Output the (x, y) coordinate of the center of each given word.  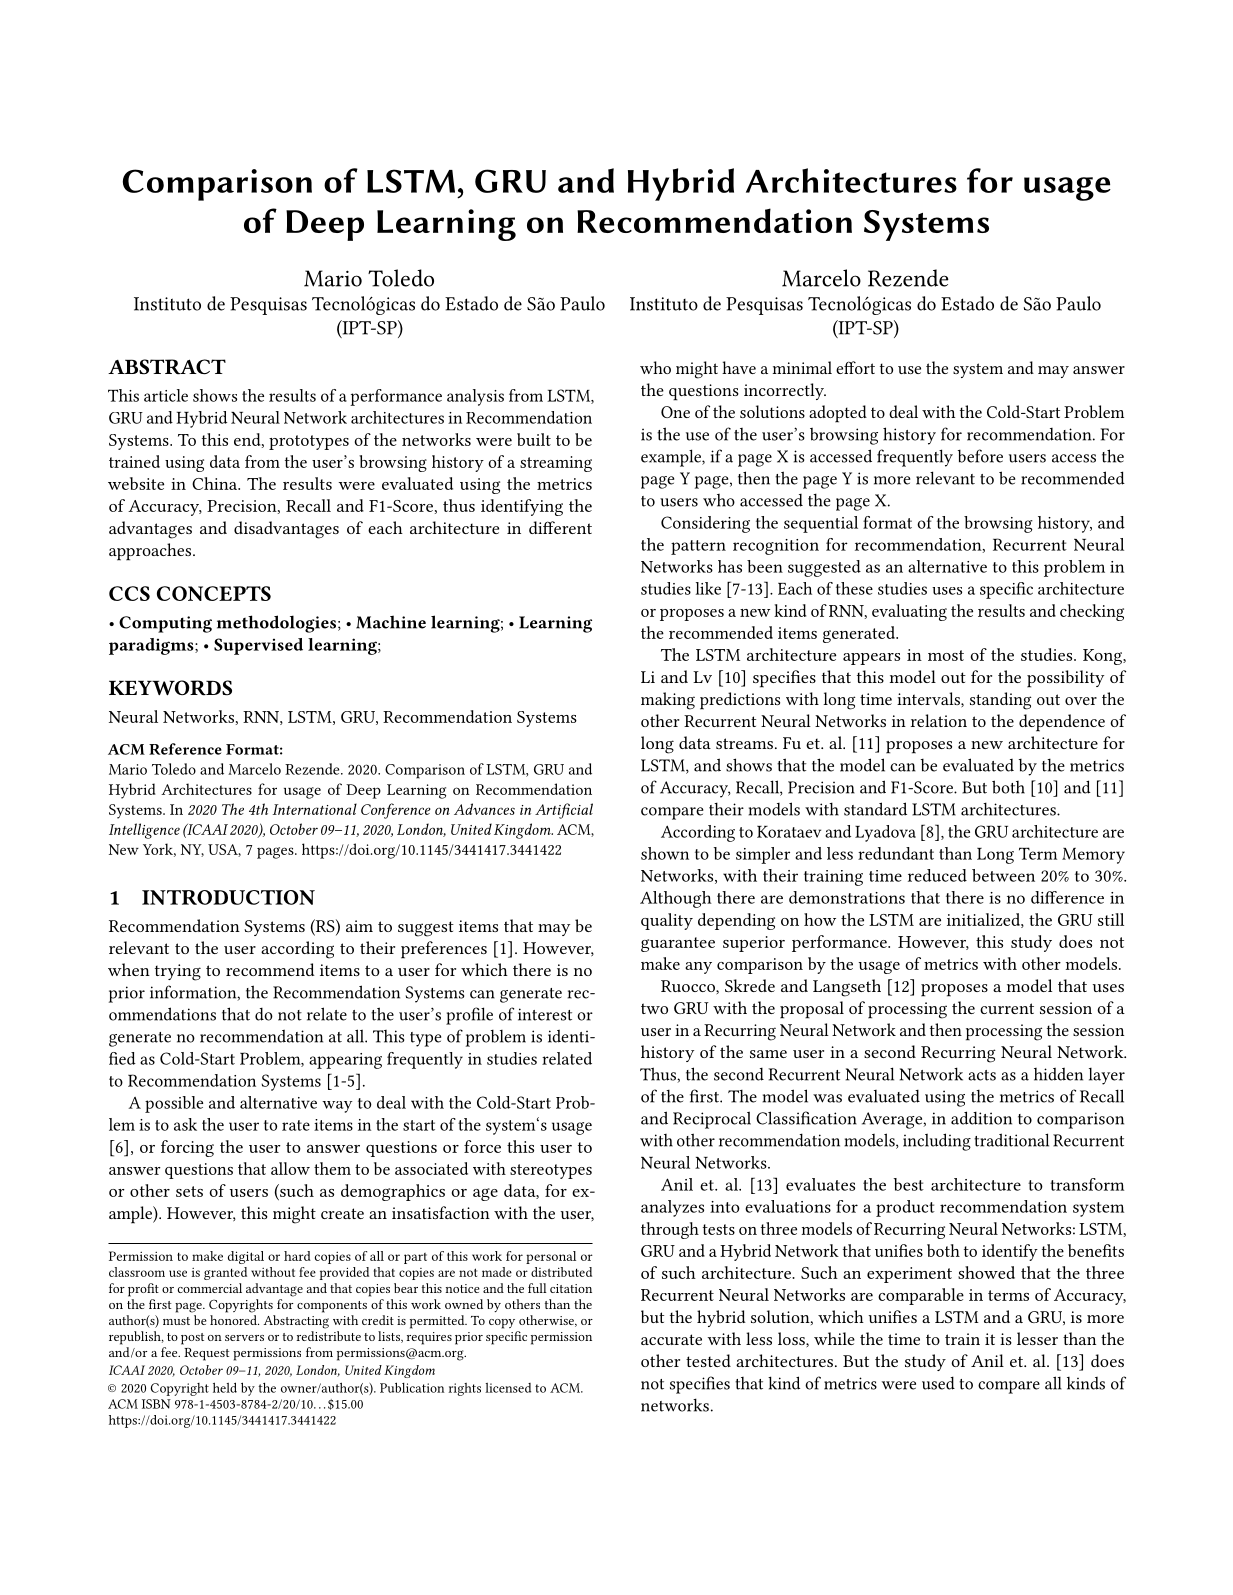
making (668, 701)
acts (982, 1075)
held (225, 1387)
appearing (345, 1061)
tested (708, 1360)
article (166, 395)
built (534, 439)
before (980, 456)
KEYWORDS (170, 688)
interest (545, 1014)
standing (1000, 701)
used (938, 1383)
